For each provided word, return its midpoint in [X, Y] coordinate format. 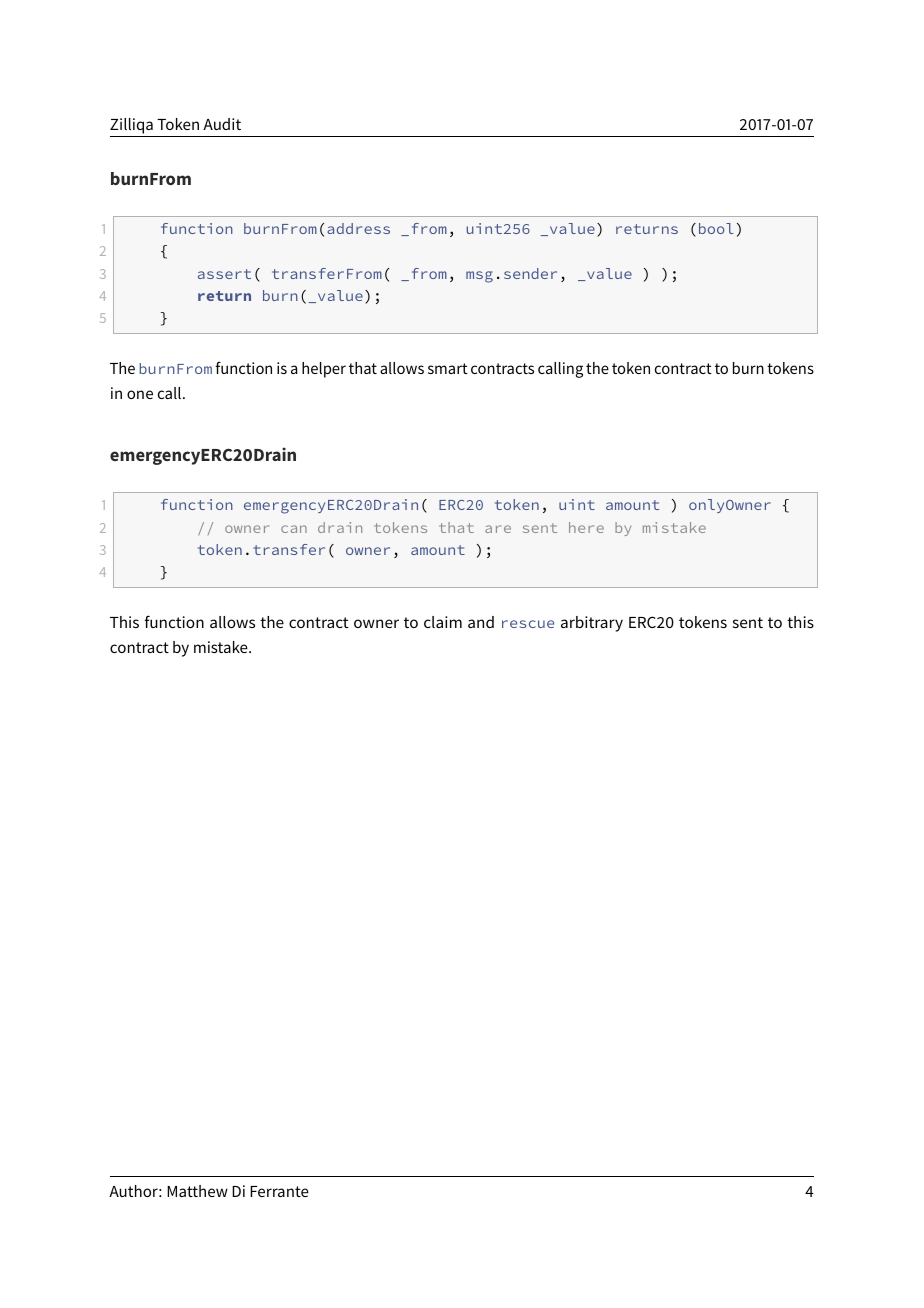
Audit [222, 124]
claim [443, 622]
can [294, 529]
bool [716, 228]
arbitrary [592, 624]
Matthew [197, 1191]
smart [448, 368]
